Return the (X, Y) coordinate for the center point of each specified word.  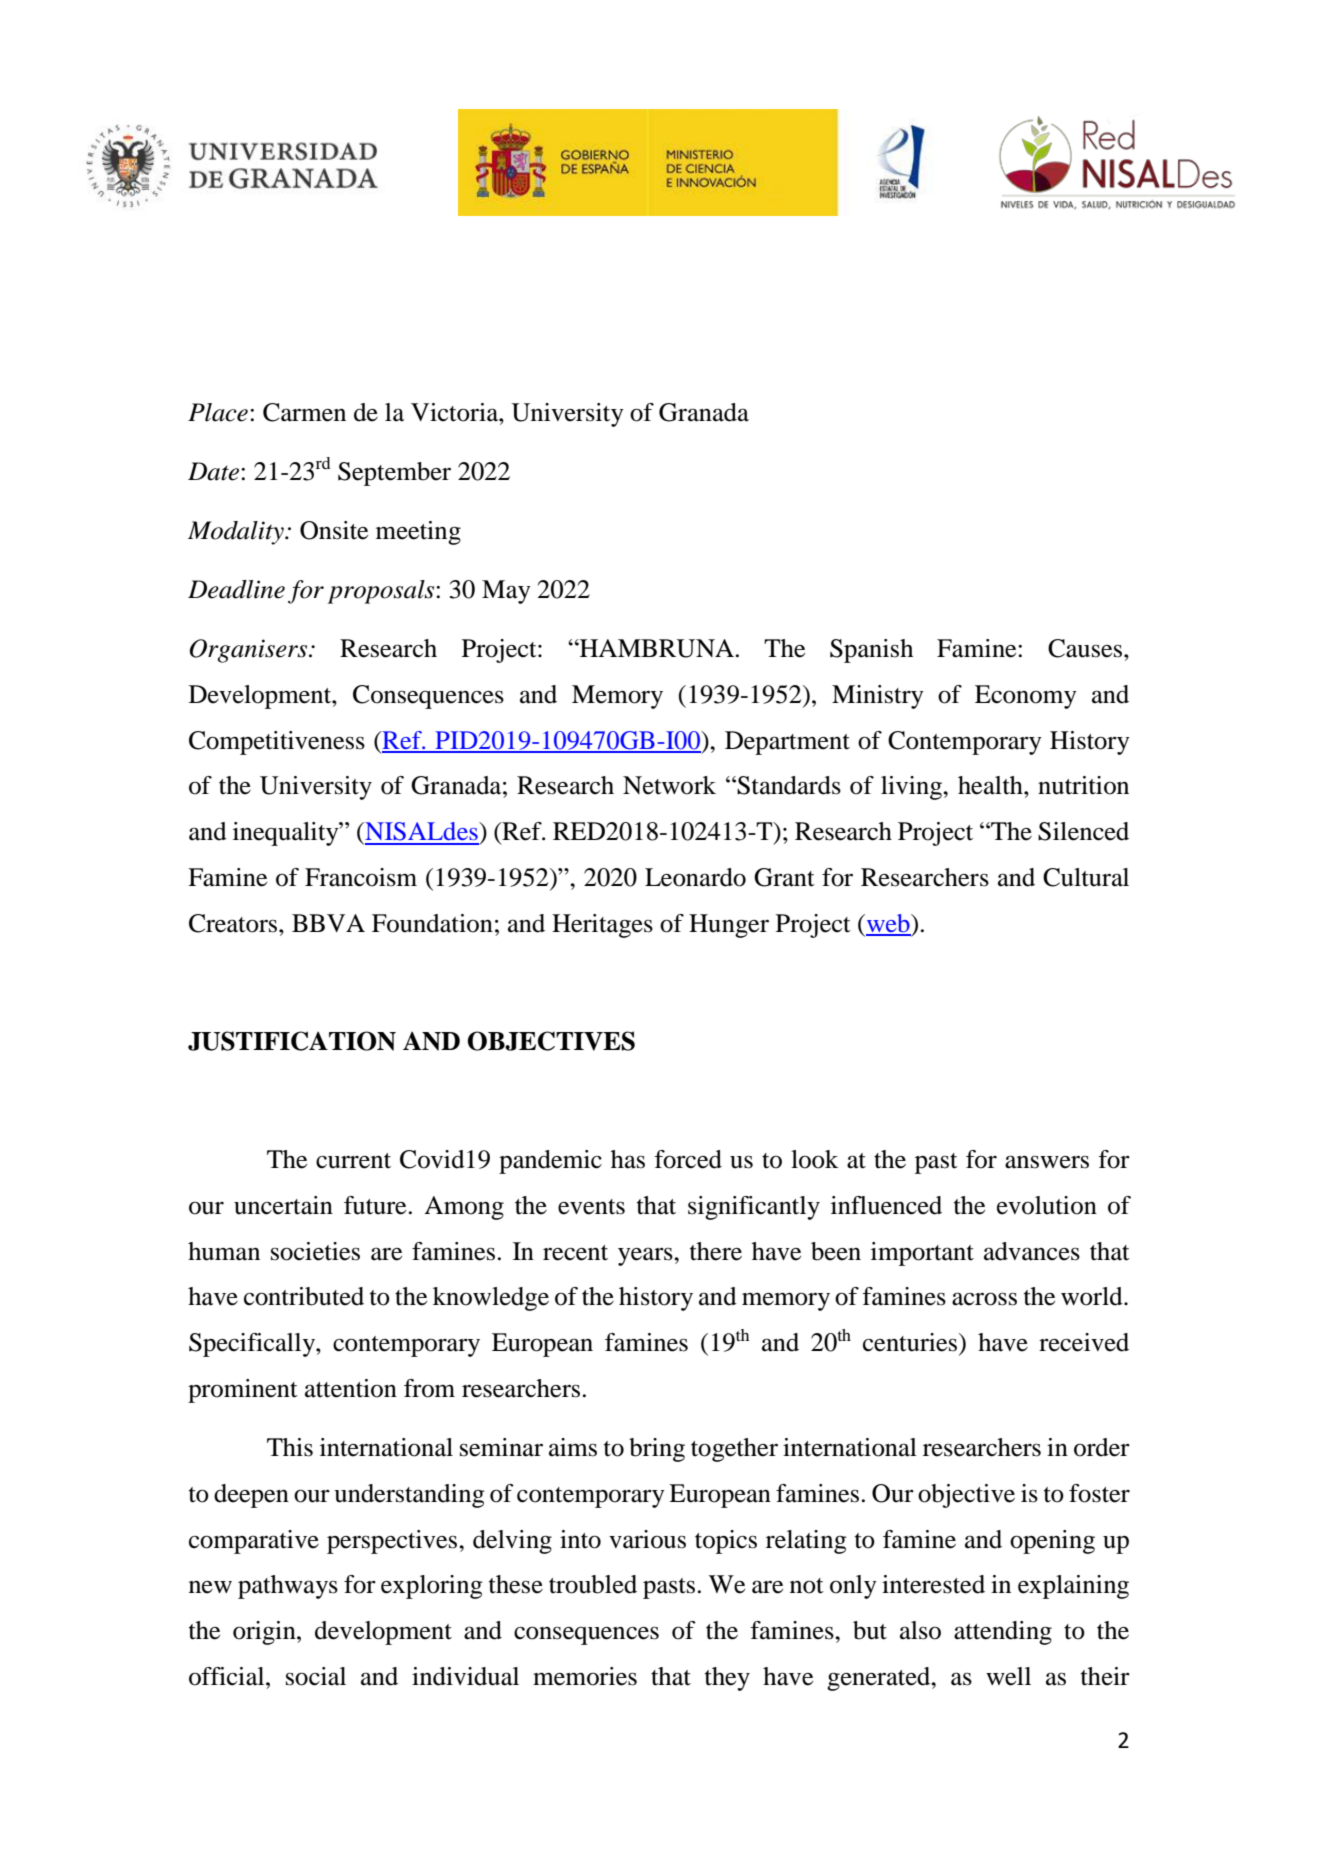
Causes (1086, 648)
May (506, 592)
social (316, 1676)
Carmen (304, 412)
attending (1003, 1633)
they (727, 1679)
